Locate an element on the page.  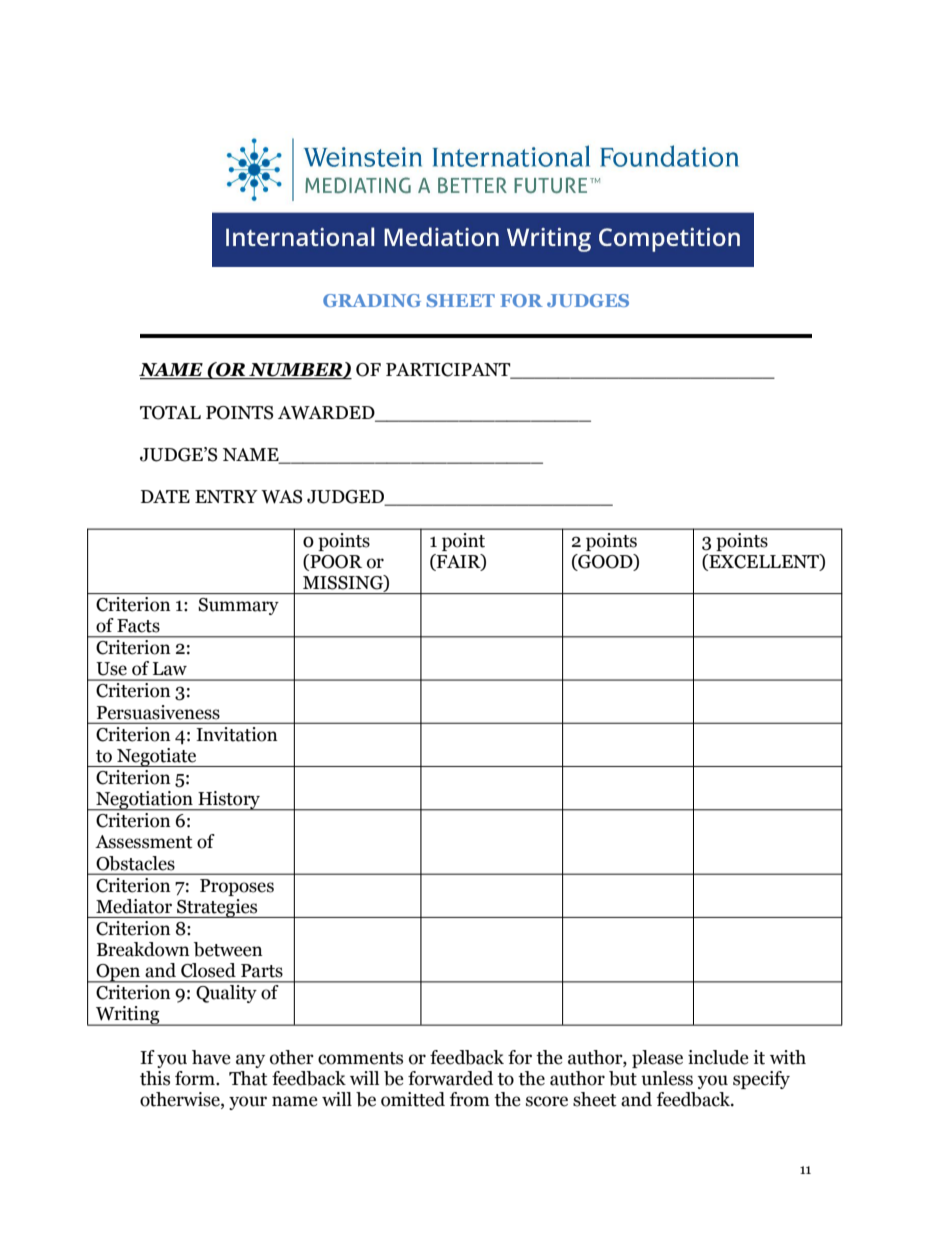
GRADING is located at coordinates (372, 300).
